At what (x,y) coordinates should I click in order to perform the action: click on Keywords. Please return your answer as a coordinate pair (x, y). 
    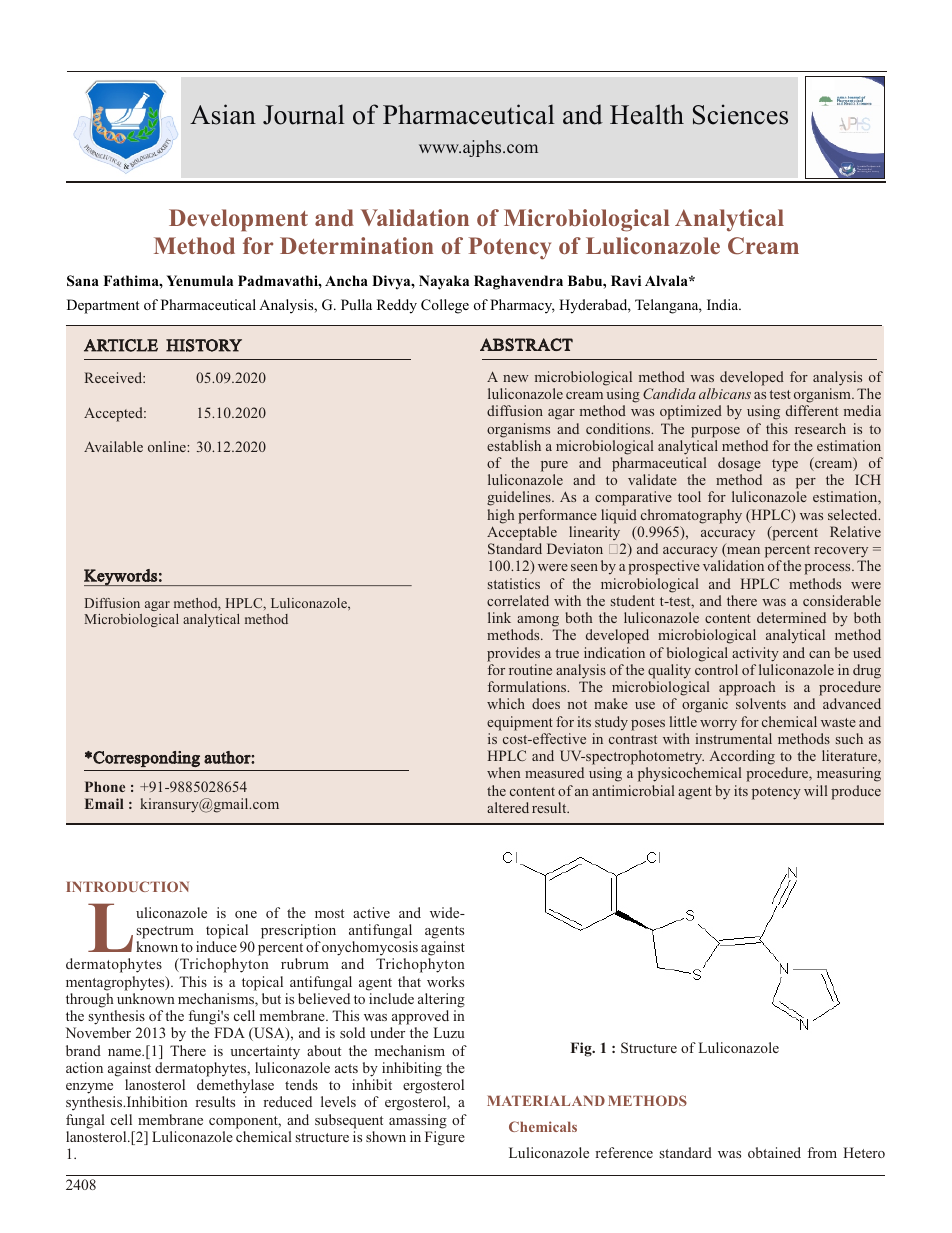
    Looking at the image, I should click on (121, 577).
